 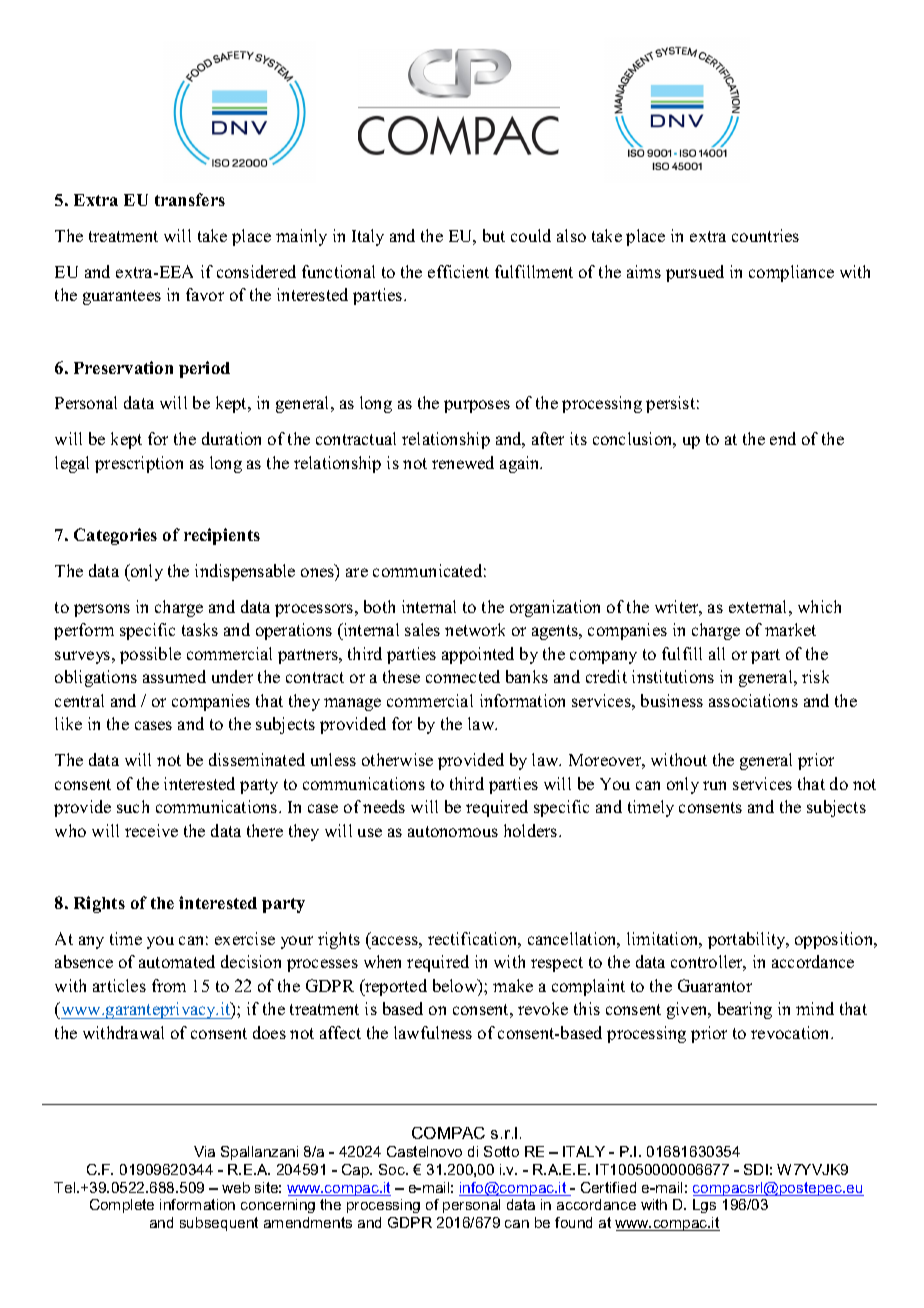 What do you see at coordinates (819, 606) in the image?
I see `which` at bounding box center [819, 606].
